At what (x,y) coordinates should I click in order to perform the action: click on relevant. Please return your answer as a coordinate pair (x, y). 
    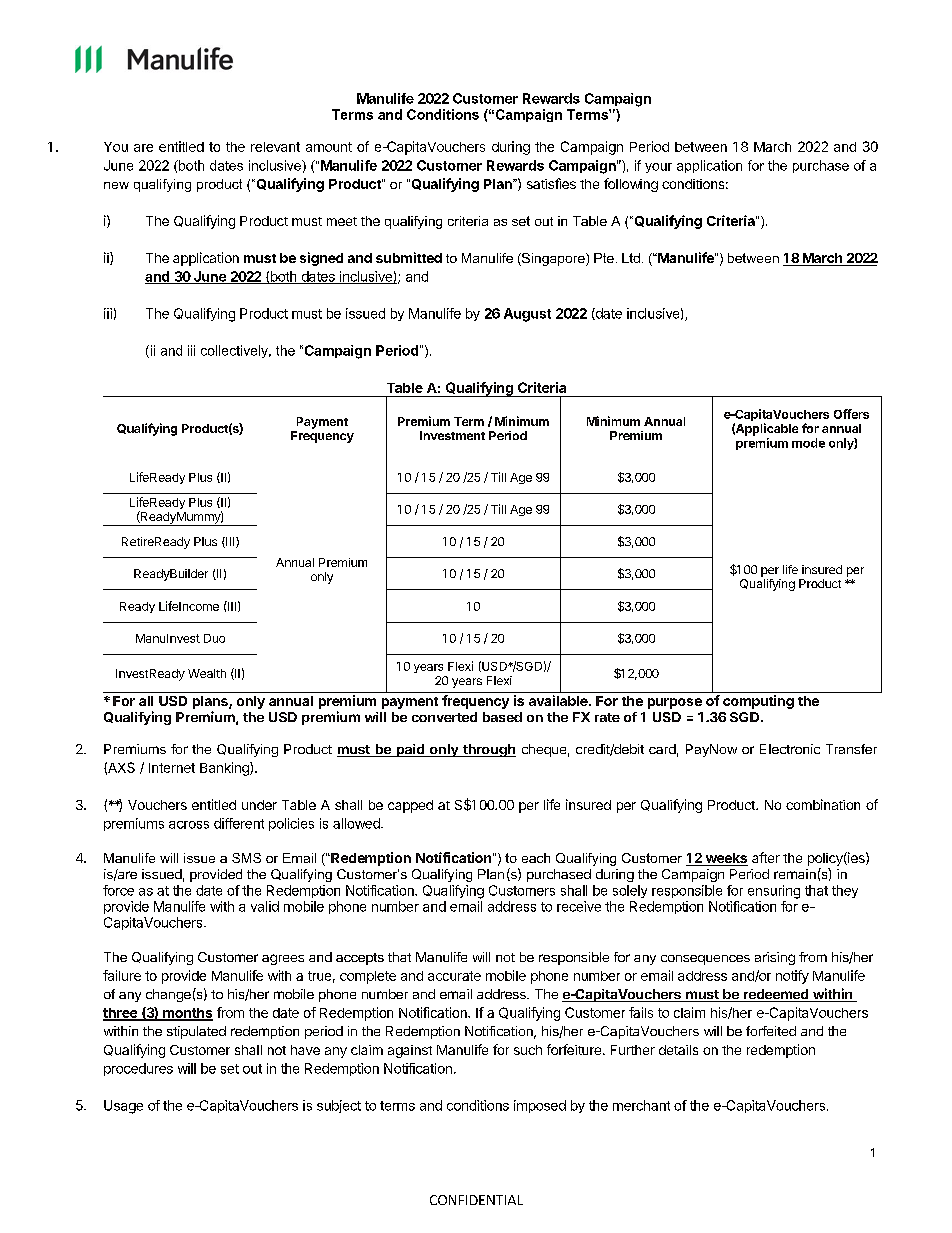
    Looking at the image, I should click on (275, 147).
